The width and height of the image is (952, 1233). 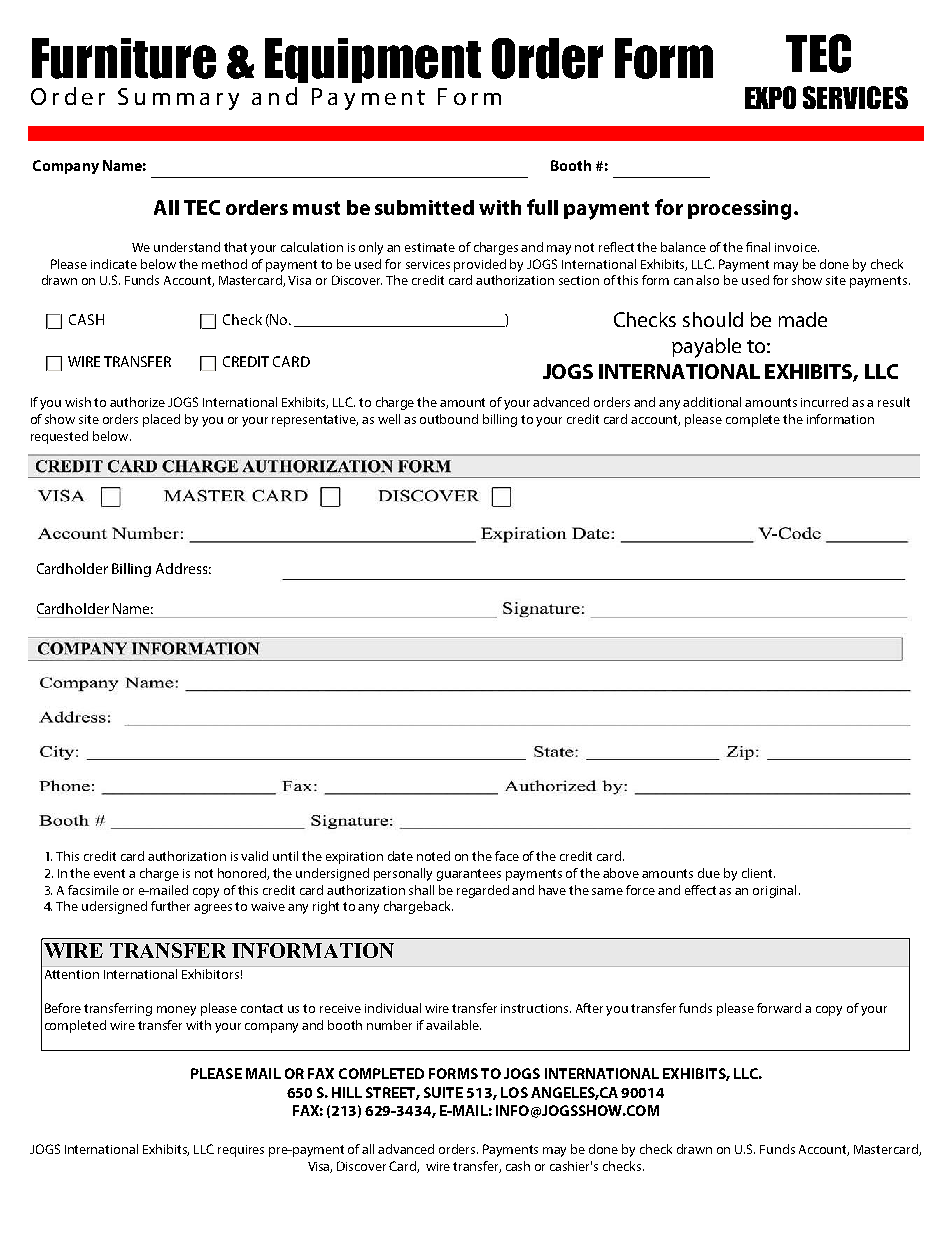 I want to click on outbound, so click(x=449, y=419).
